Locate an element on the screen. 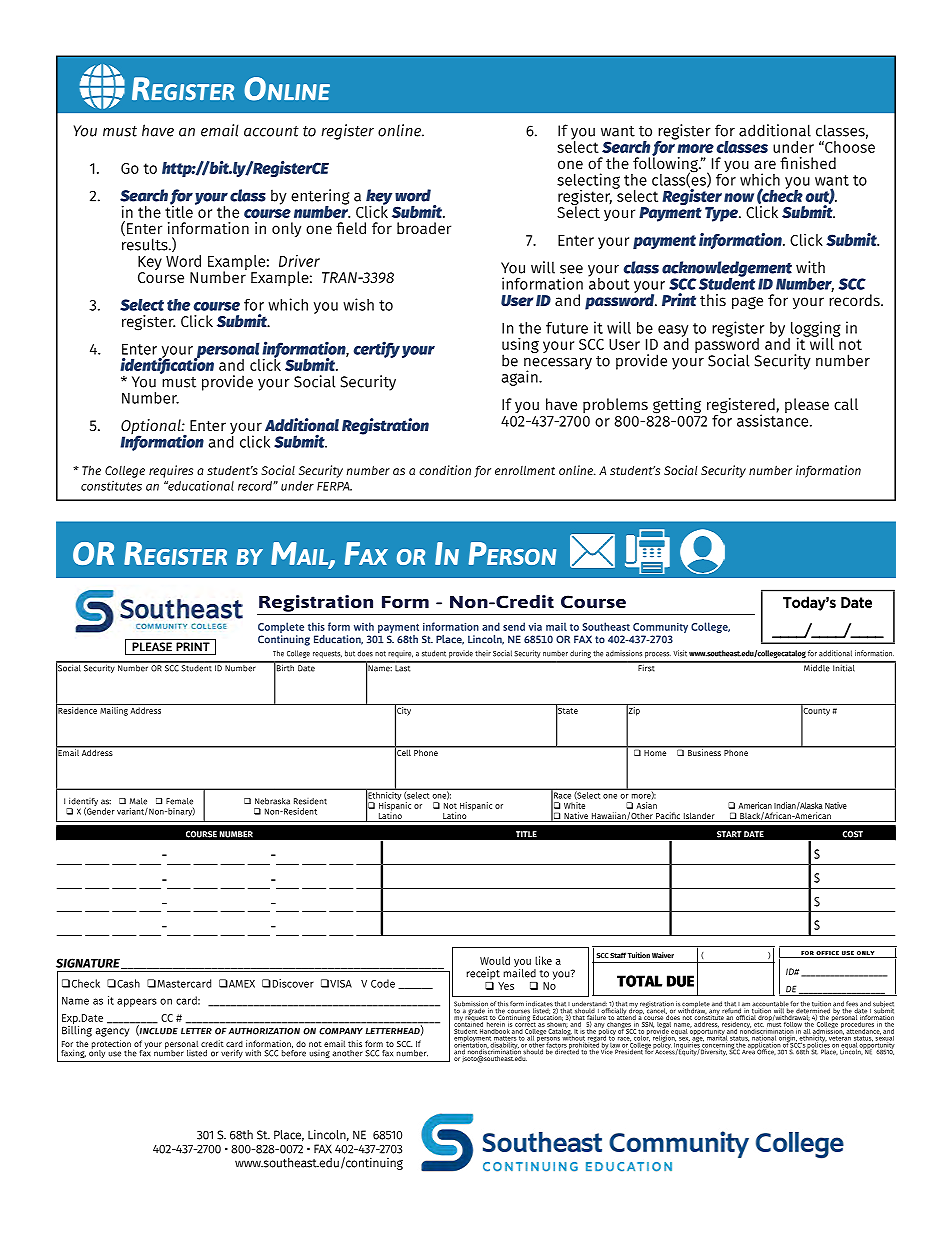 The height and width of the screenshot is (1233, 952). fees is located at coordinates (851, 1005).
